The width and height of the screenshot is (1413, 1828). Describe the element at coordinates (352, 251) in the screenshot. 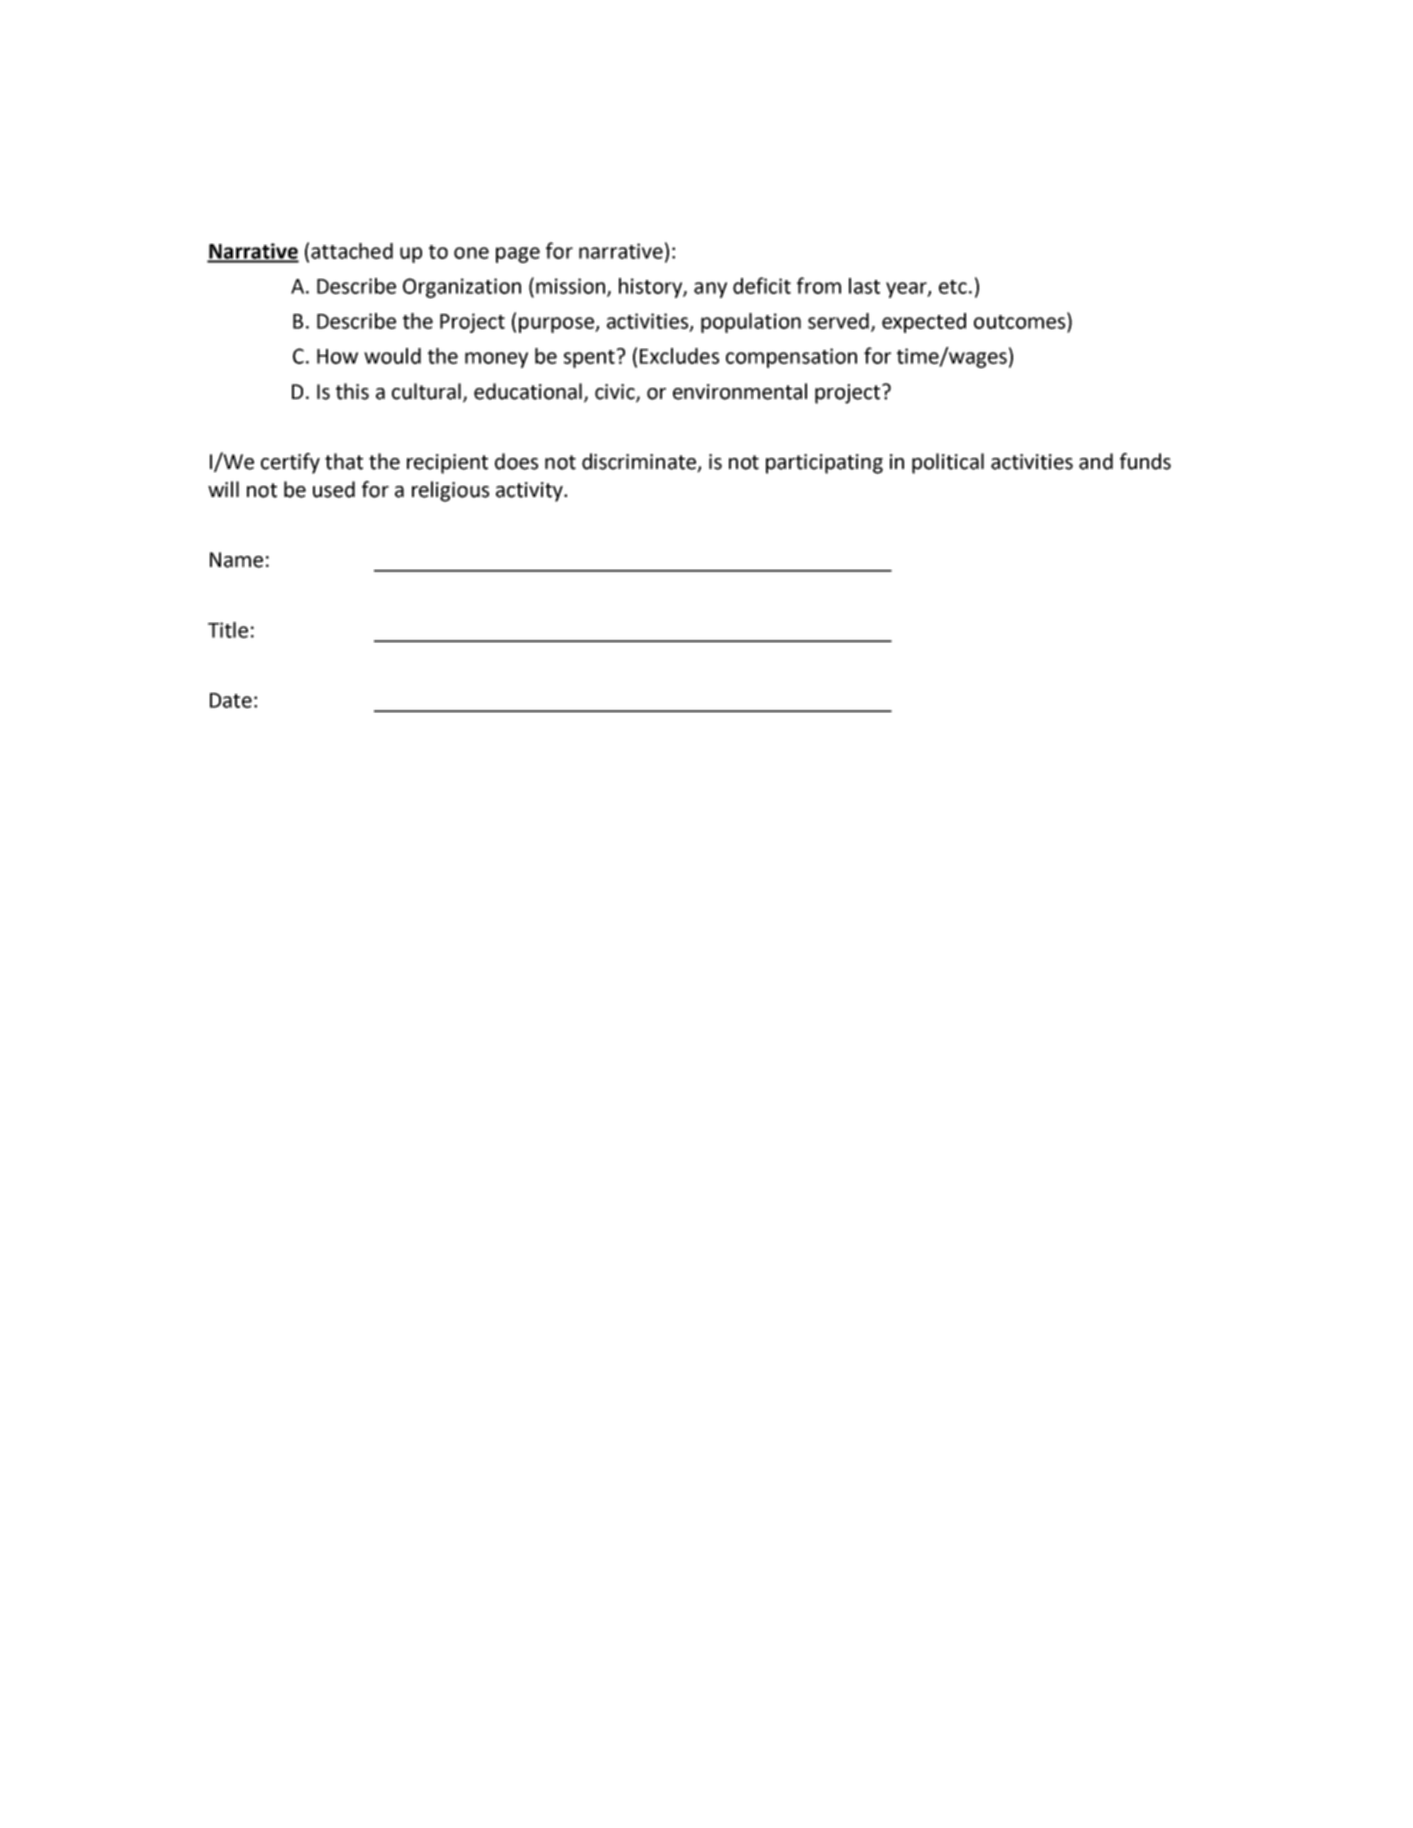

I see `attached` at that location.
